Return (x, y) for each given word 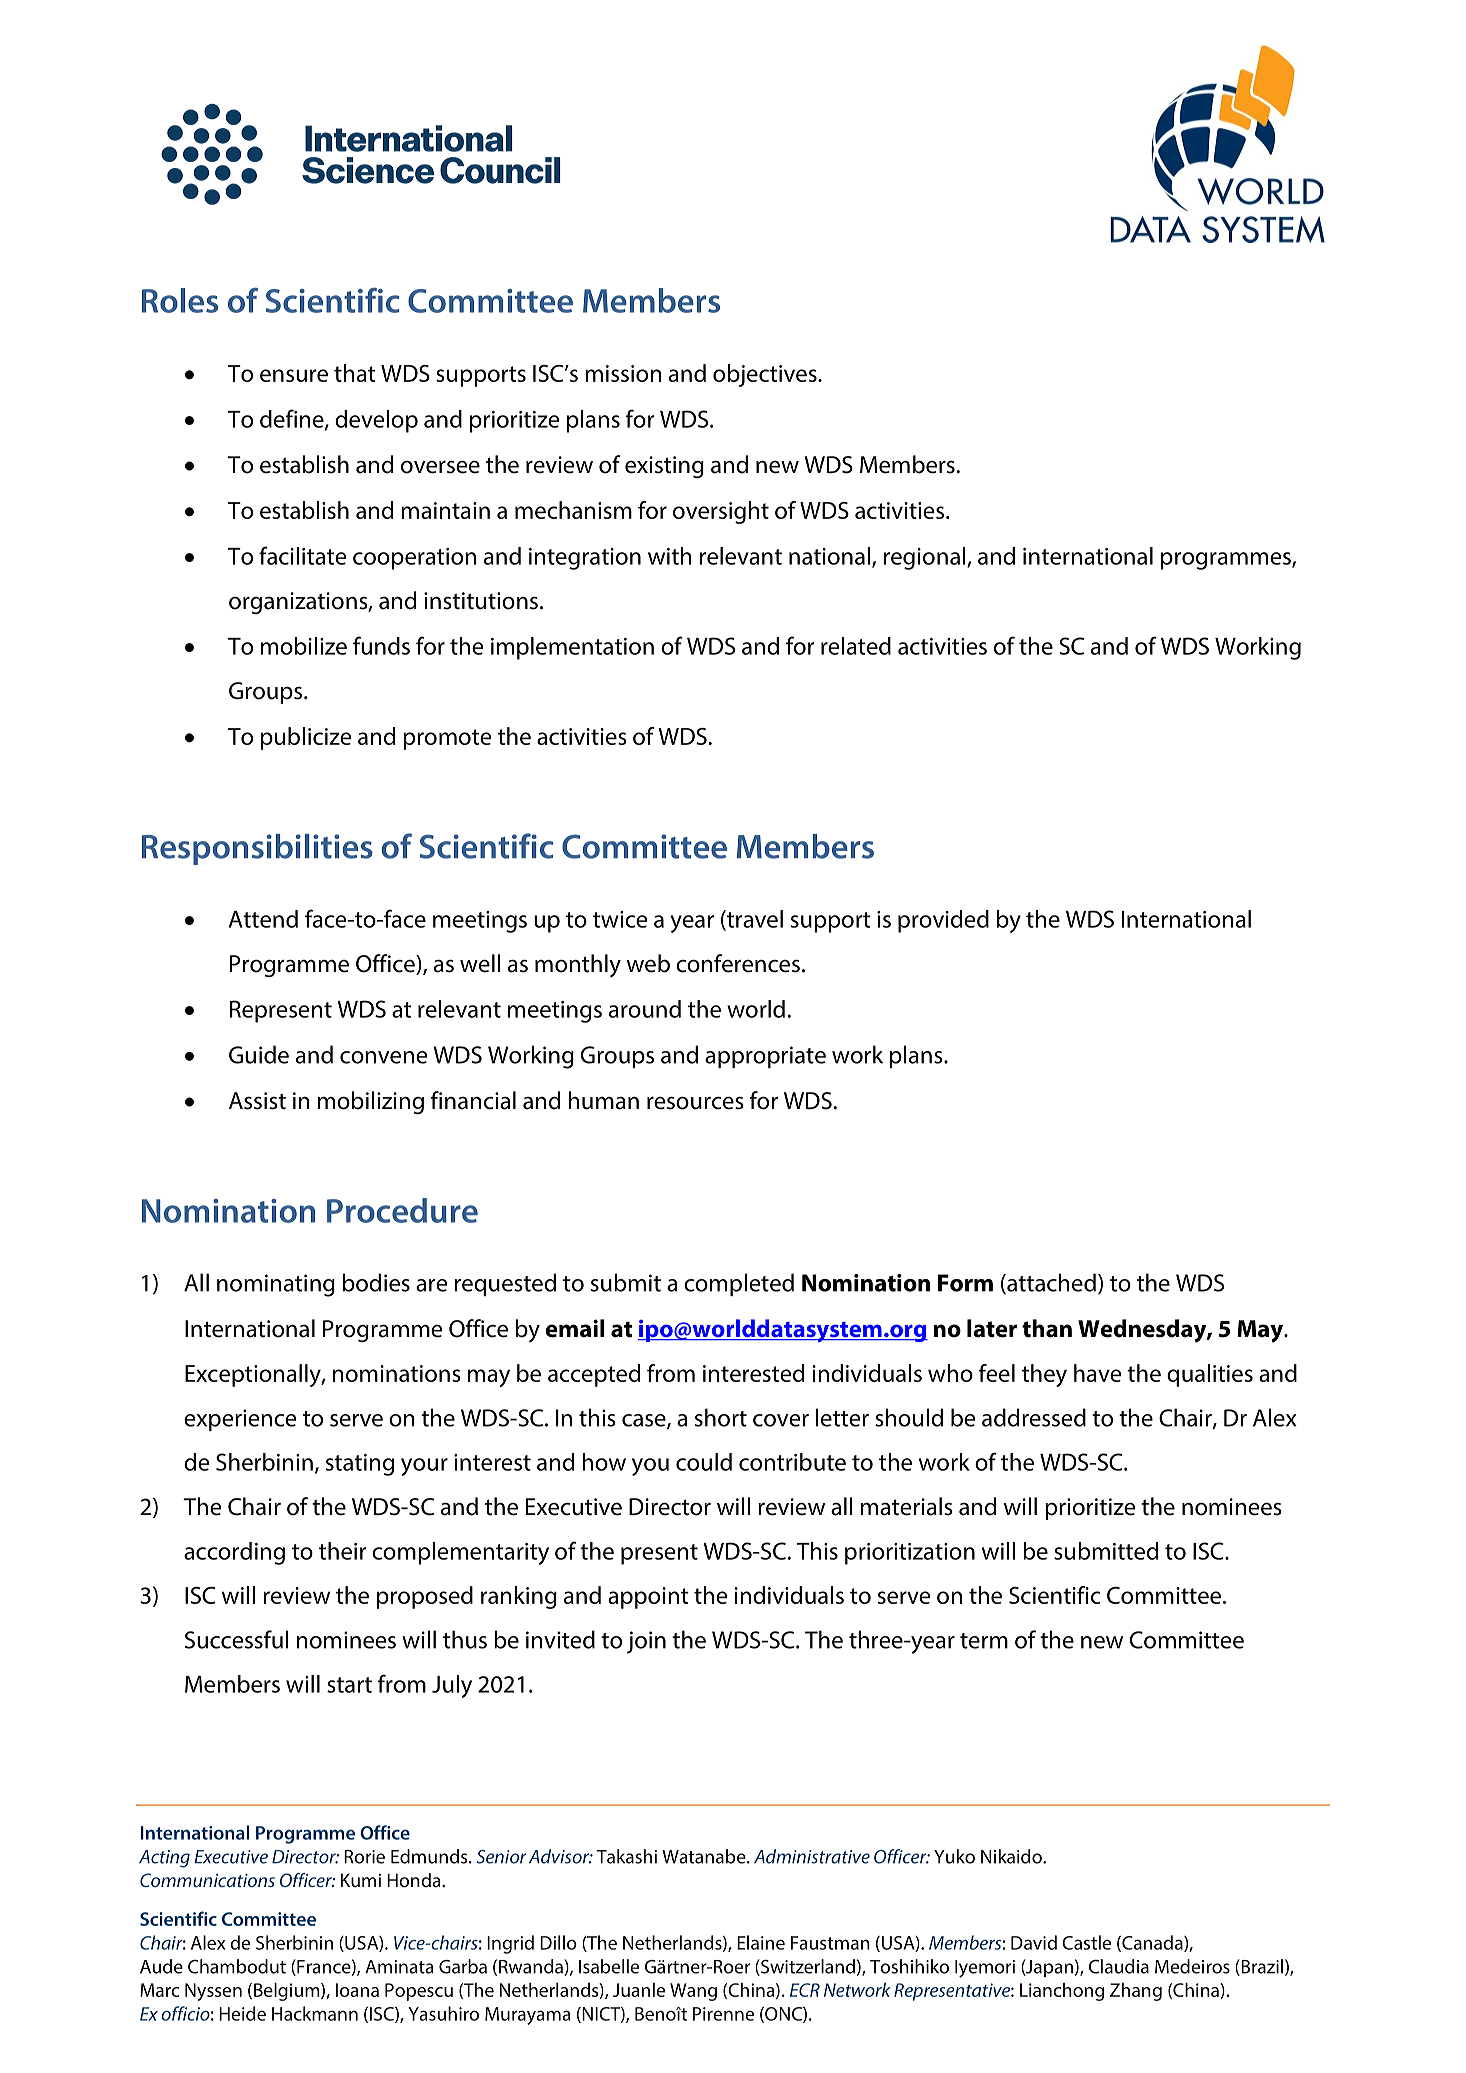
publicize (306, 738)
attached (1050, 1283)
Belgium (288, 1991)
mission (623, 373)
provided (943, 921)
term (984, 1641)
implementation (572, 648)
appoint (648, 1598)
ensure (294, 375)
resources (695, 1103)
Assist (257, 1101)
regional (926, 558)
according (234, 1553)
